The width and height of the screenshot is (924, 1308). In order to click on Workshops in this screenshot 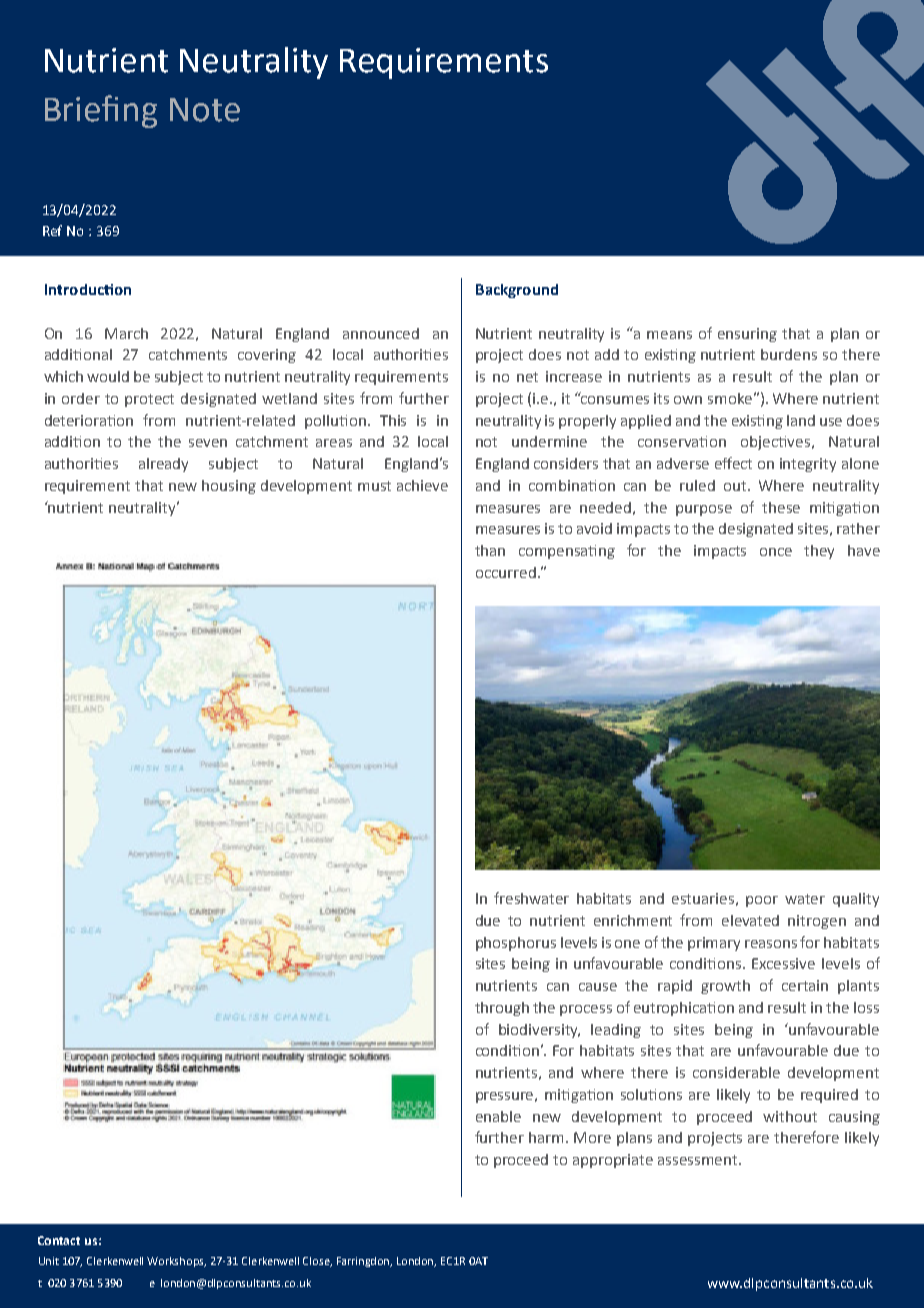, I will do `click(176, 1262)`.
